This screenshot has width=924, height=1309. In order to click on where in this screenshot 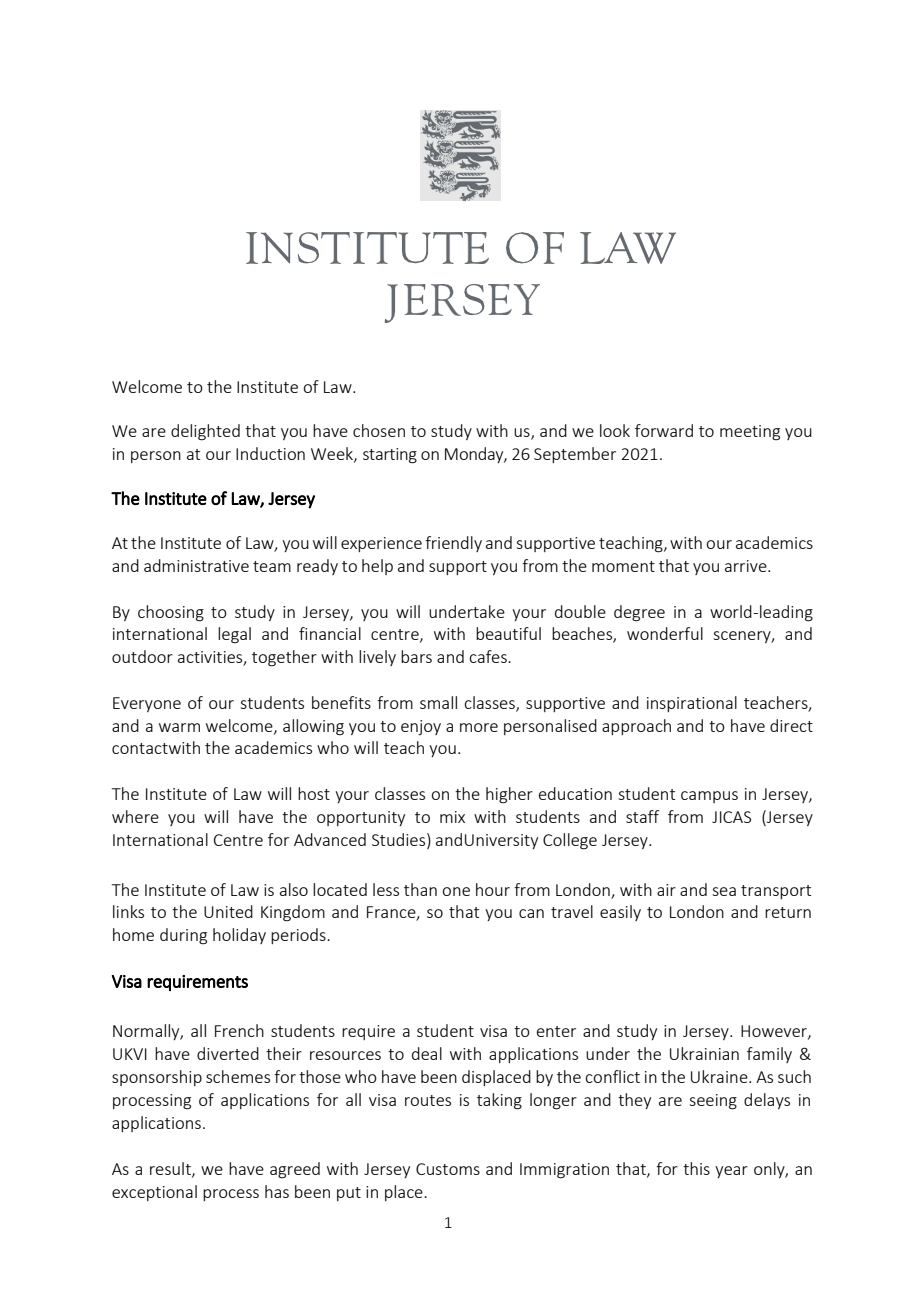, I will do `click(135, 816)`.
